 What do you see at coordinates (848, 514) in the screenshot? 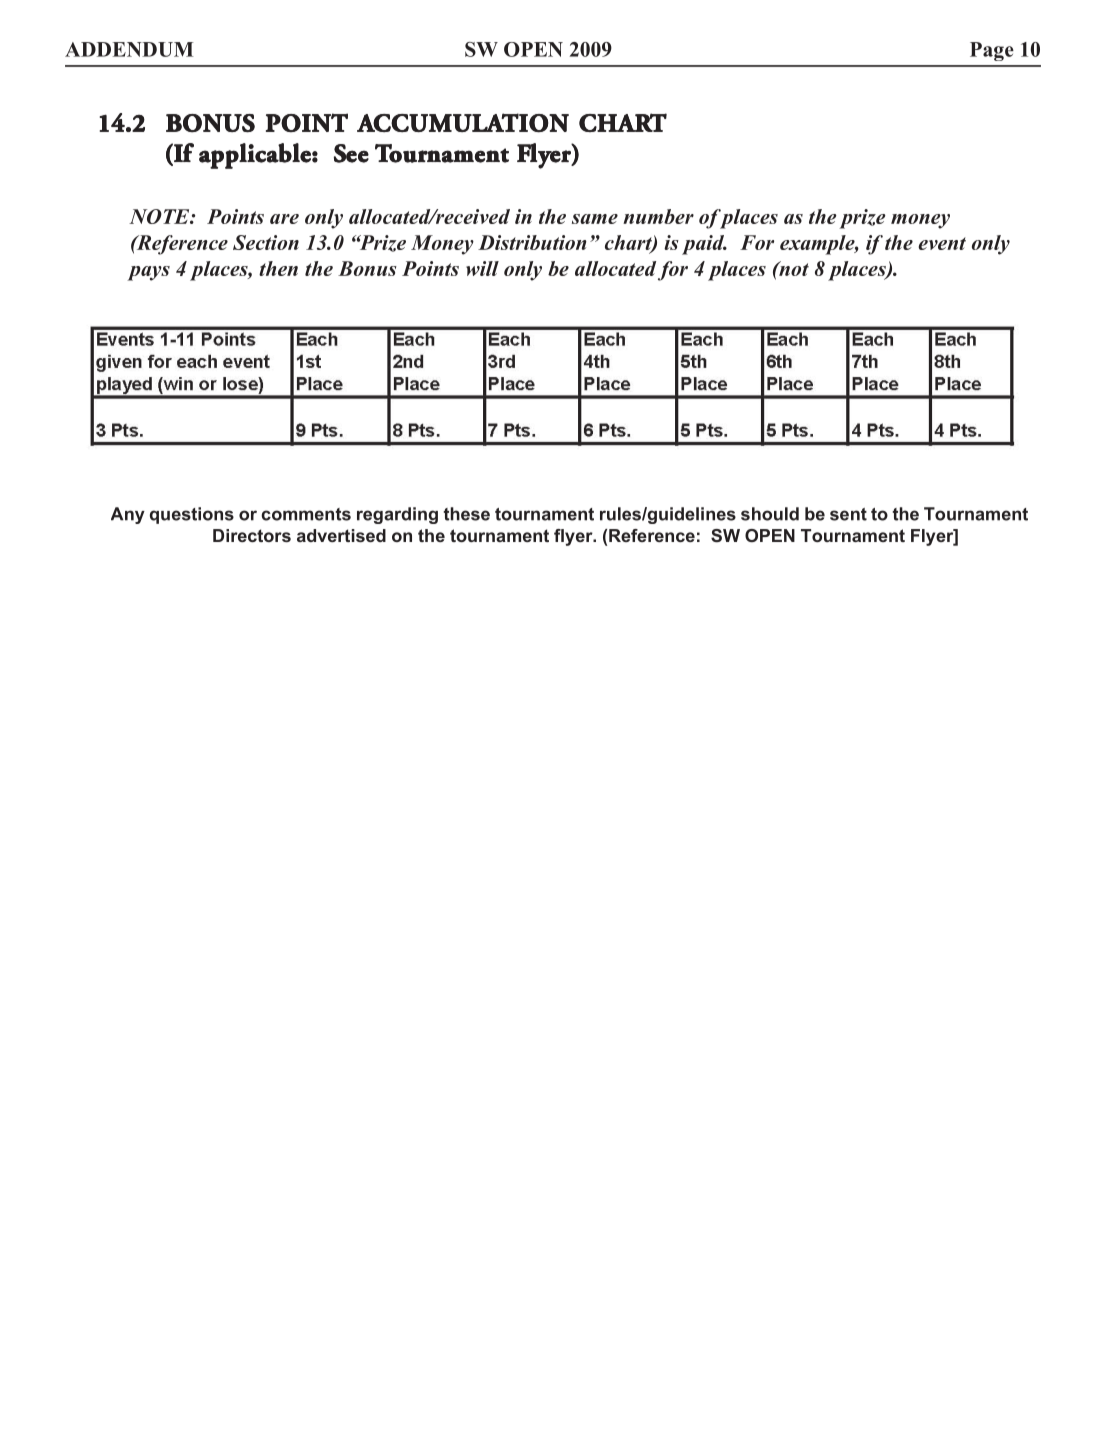
I see `sent` at bounding box center [848, 514].
